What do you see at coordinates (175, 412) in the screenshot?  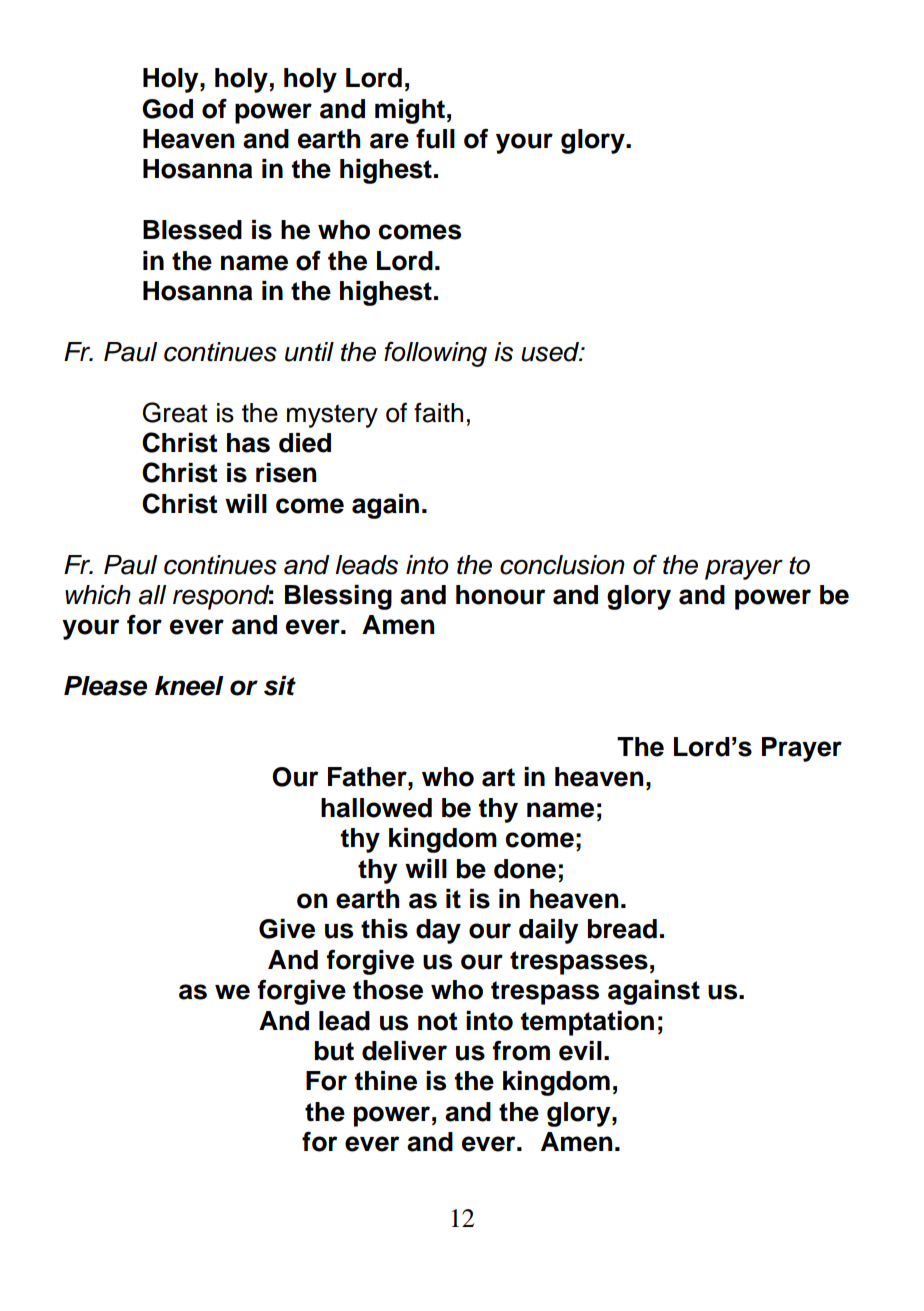 I see `Great` at bounding box center [175, 412].
